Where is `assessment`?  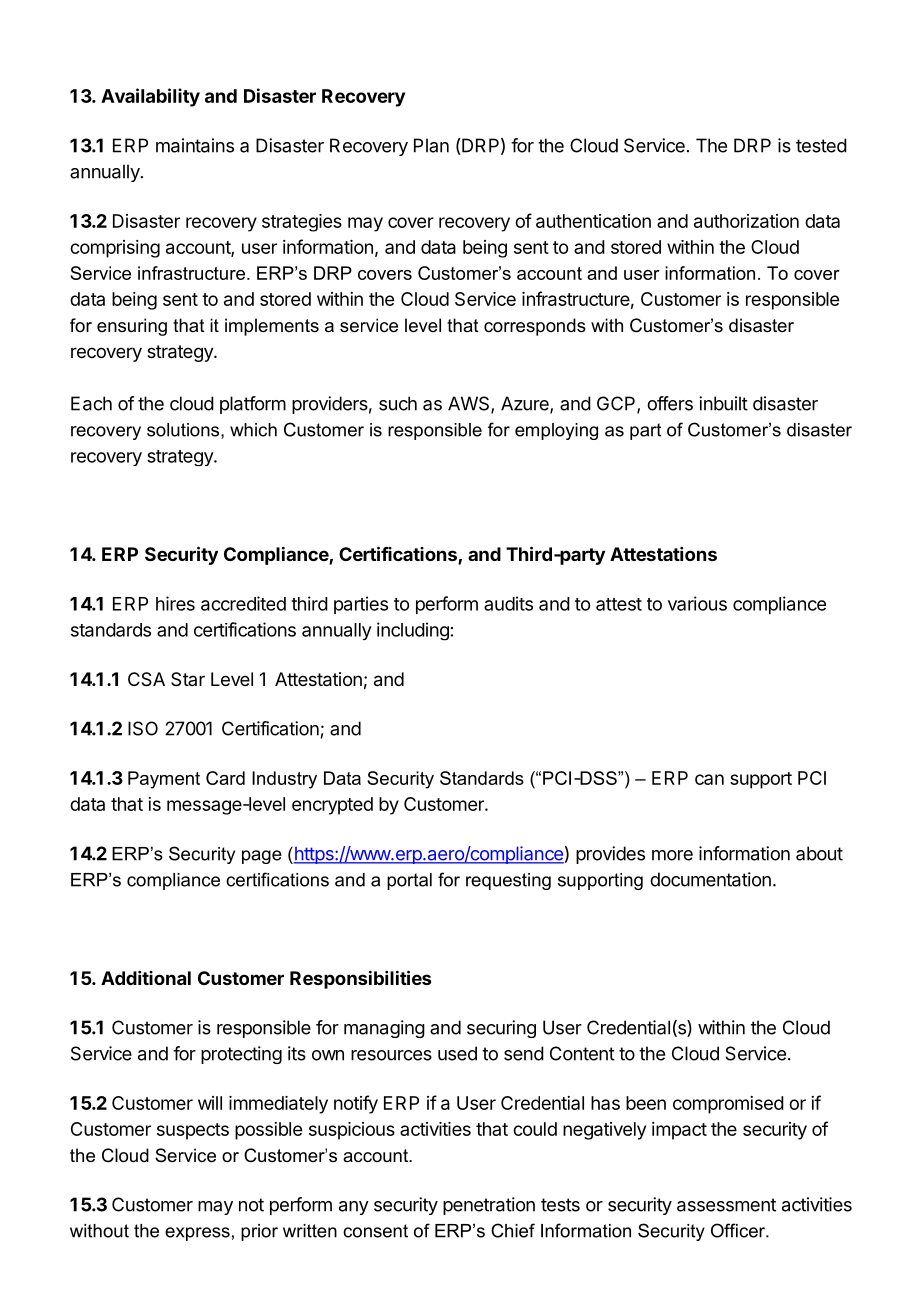 assessment is located at coordinates (726, 1205).
